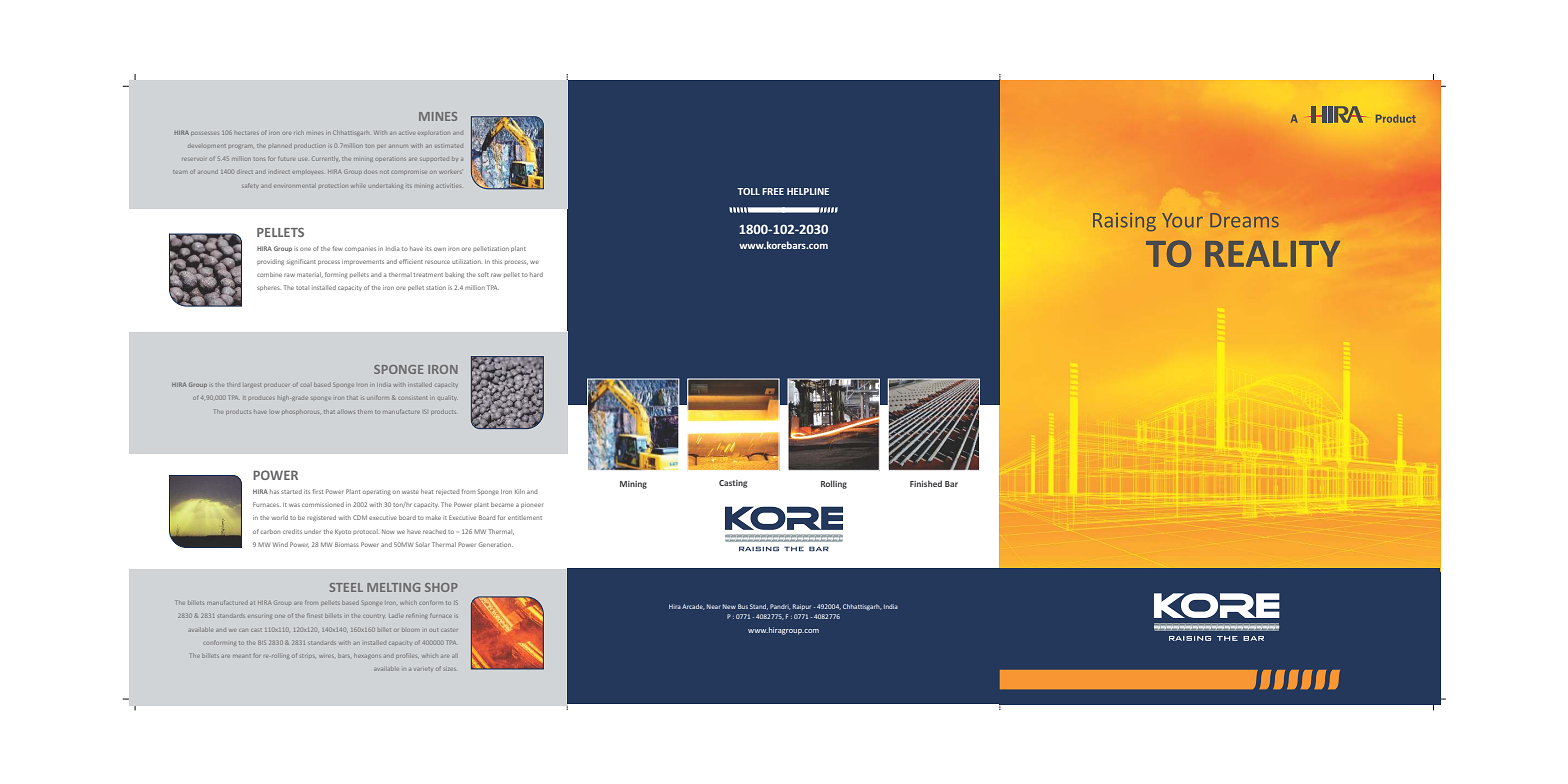  Describe the element at coordinates (743, 606) in the screenshot. I see `Bus` at that location.
